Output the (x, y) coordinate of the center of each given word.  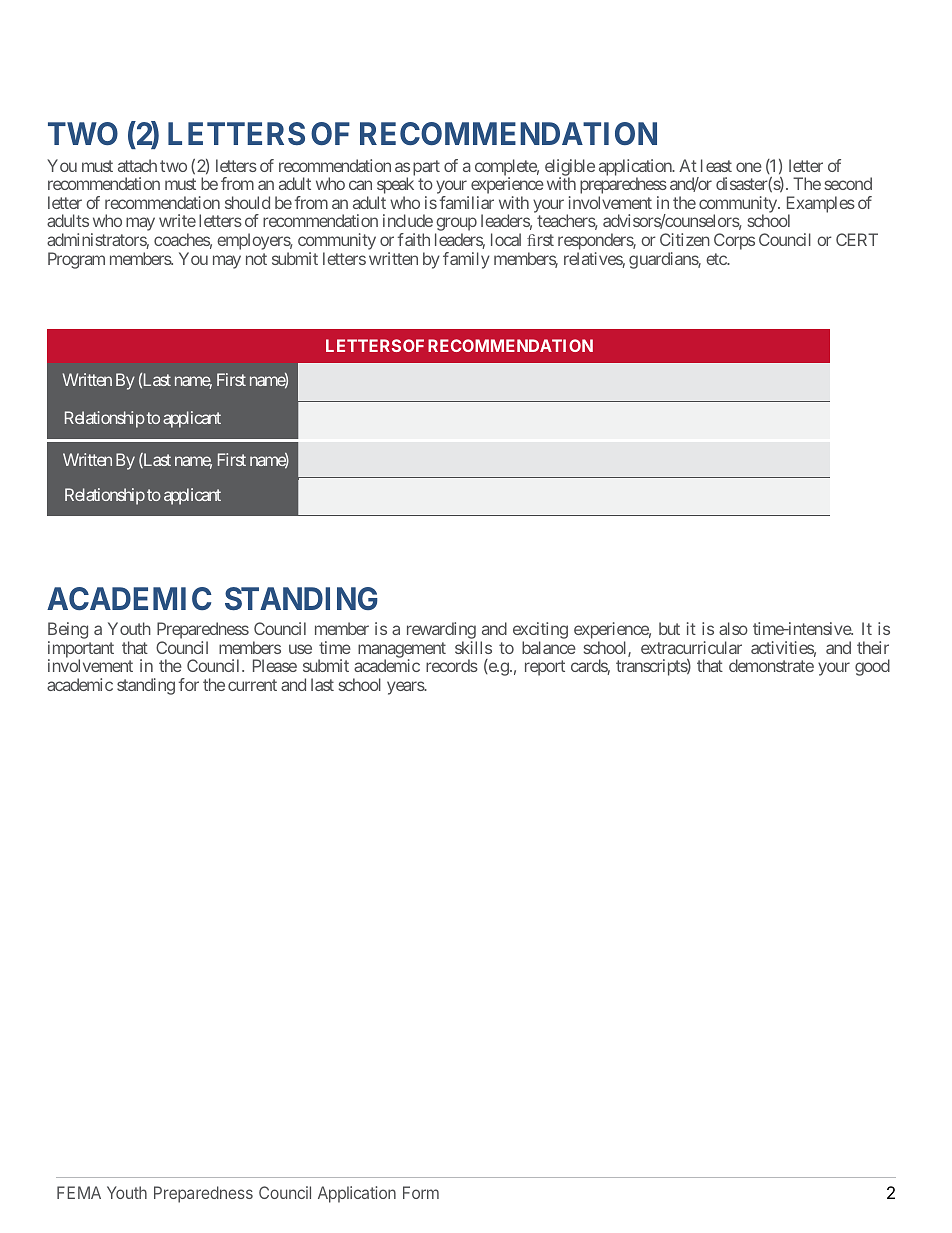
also (733, 628)
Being (68, 632)
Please (275, 665)
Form (421, 1192)
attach (137, 165)
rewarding (442, 632)
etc (717, 259)
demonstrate (771, 665)
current (252, 685)
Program (76, 260)
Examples (821, 206)
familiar (466, 202)
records (452, 665)
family (466, 260)
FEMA (79, 1192)
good (872, 667)
